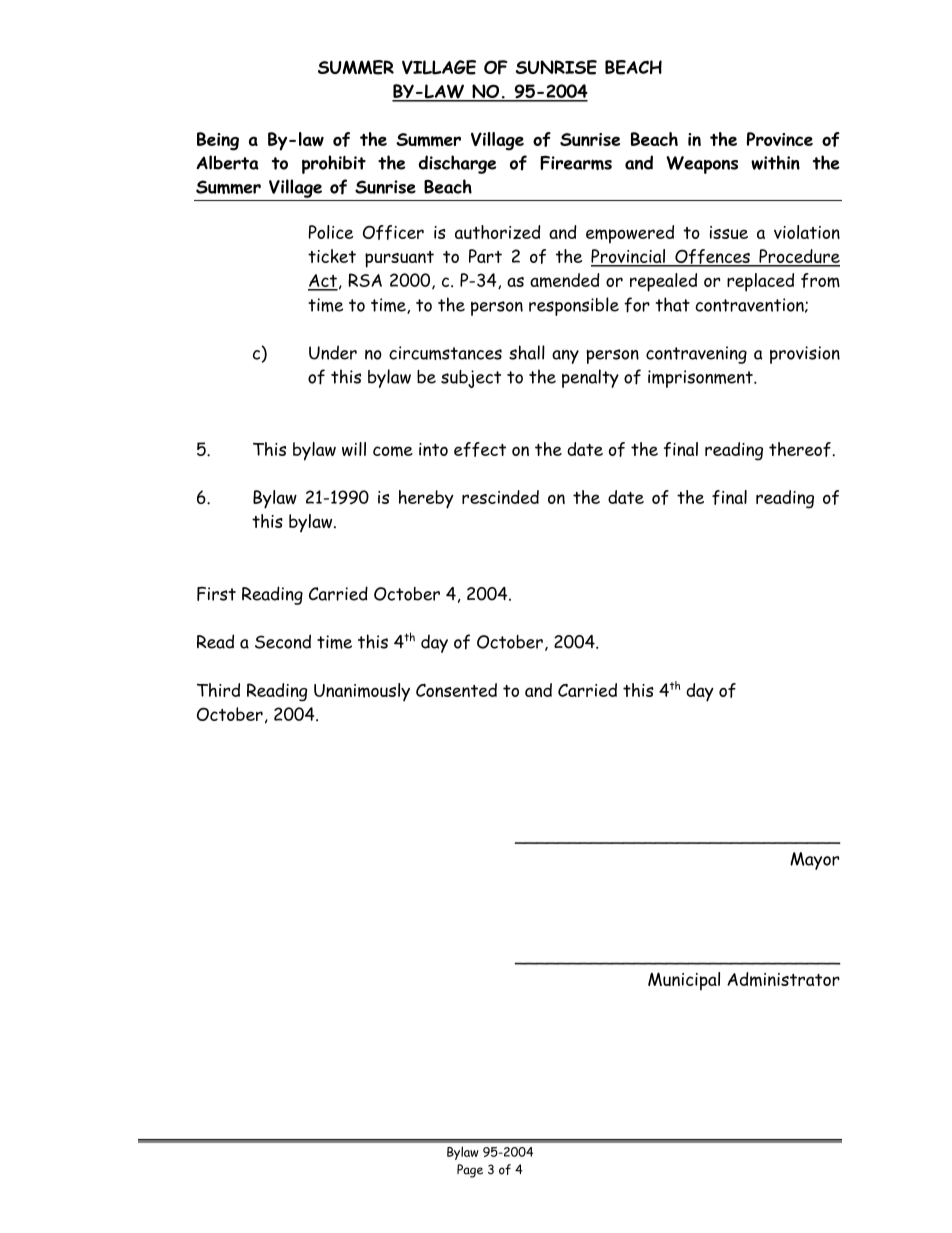 The width and height of the screenshot is (952, 1233). What do you see at coordinates (814, 861) in the screenshot?
I see `Mayor` at bounding box center [814, 861].
